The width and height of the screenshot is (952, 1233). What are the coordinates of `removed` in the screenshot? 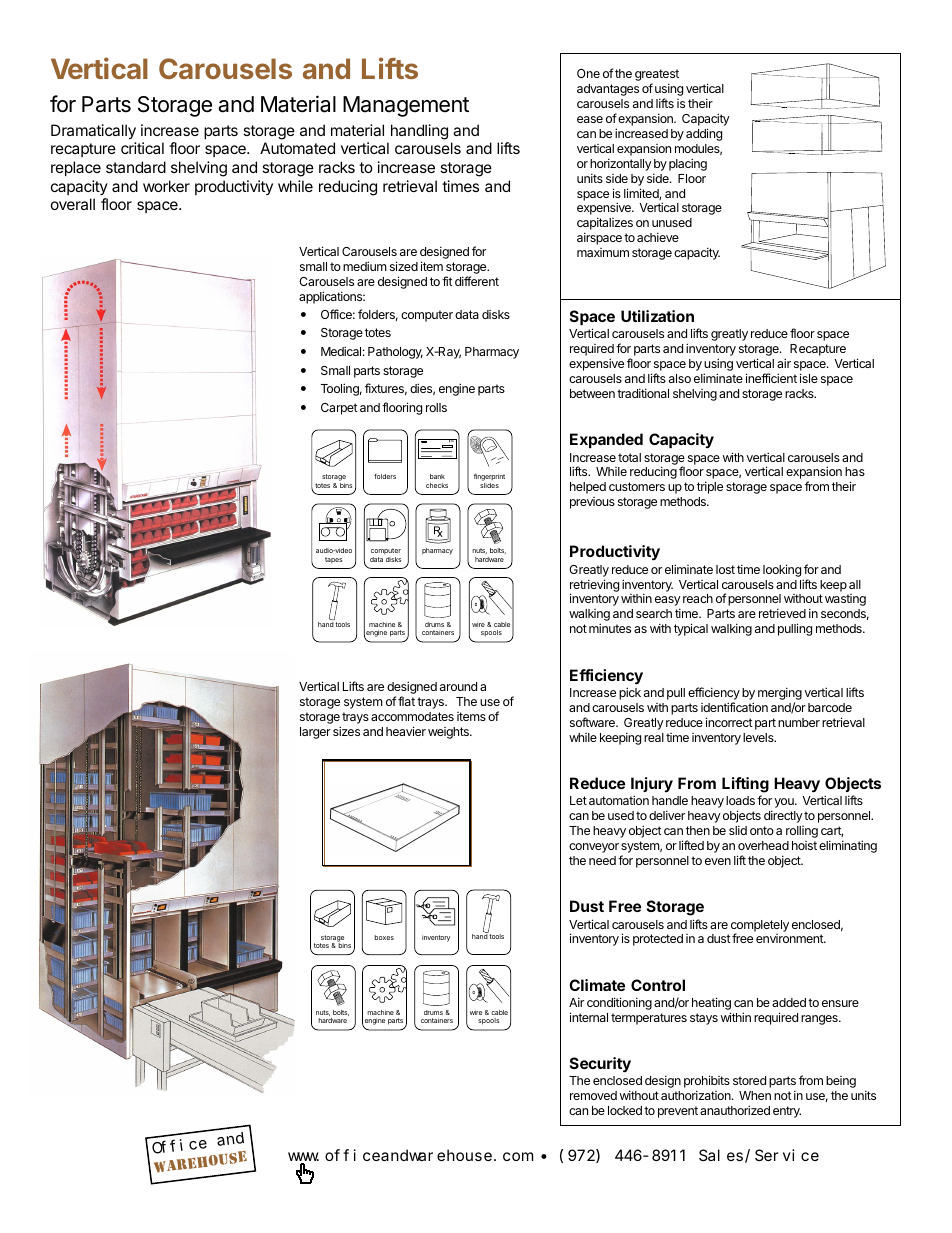 It's located at (593, 1095).
